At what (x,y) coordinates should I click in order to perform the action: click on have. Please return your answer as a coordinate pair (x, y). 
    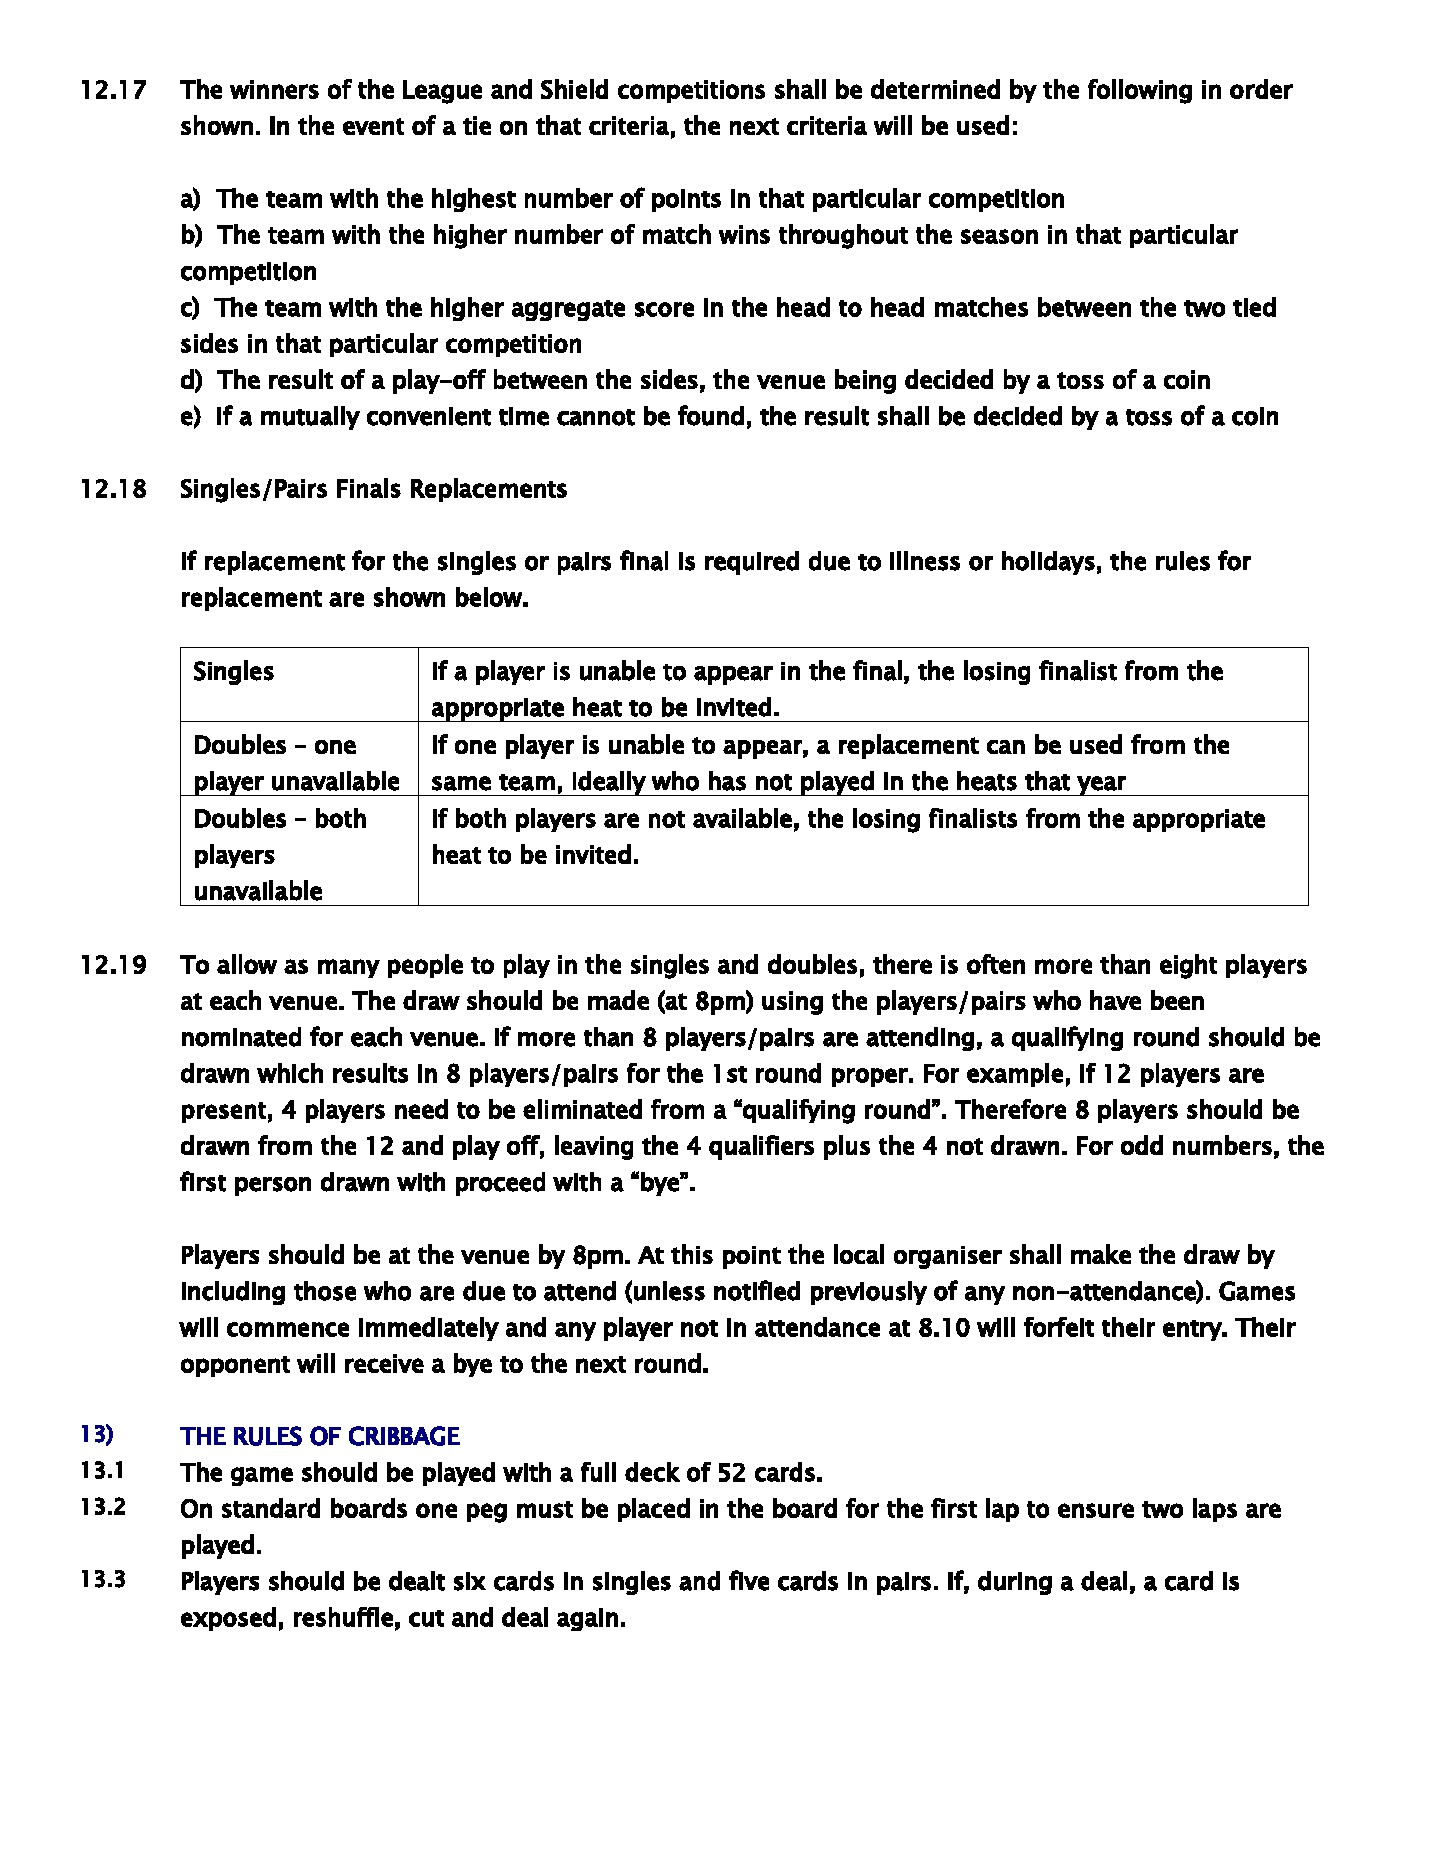
    Looking at the image, I should click on (1115, 1000).
